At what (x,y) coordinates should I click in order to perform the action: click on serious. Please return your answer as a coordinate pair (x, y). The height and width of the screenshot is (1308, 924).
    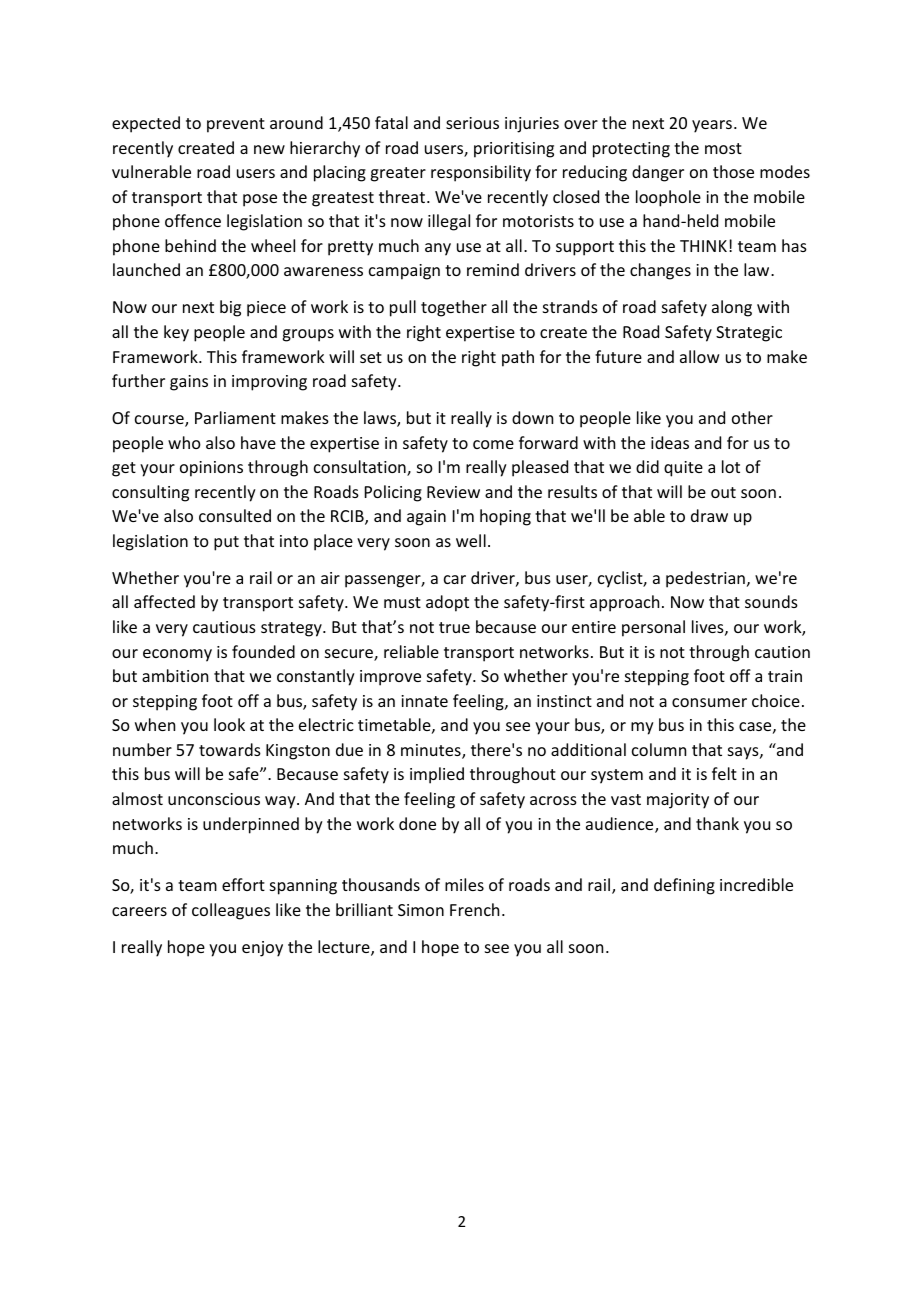
    Looking at the image, I should click on (472, 123).
